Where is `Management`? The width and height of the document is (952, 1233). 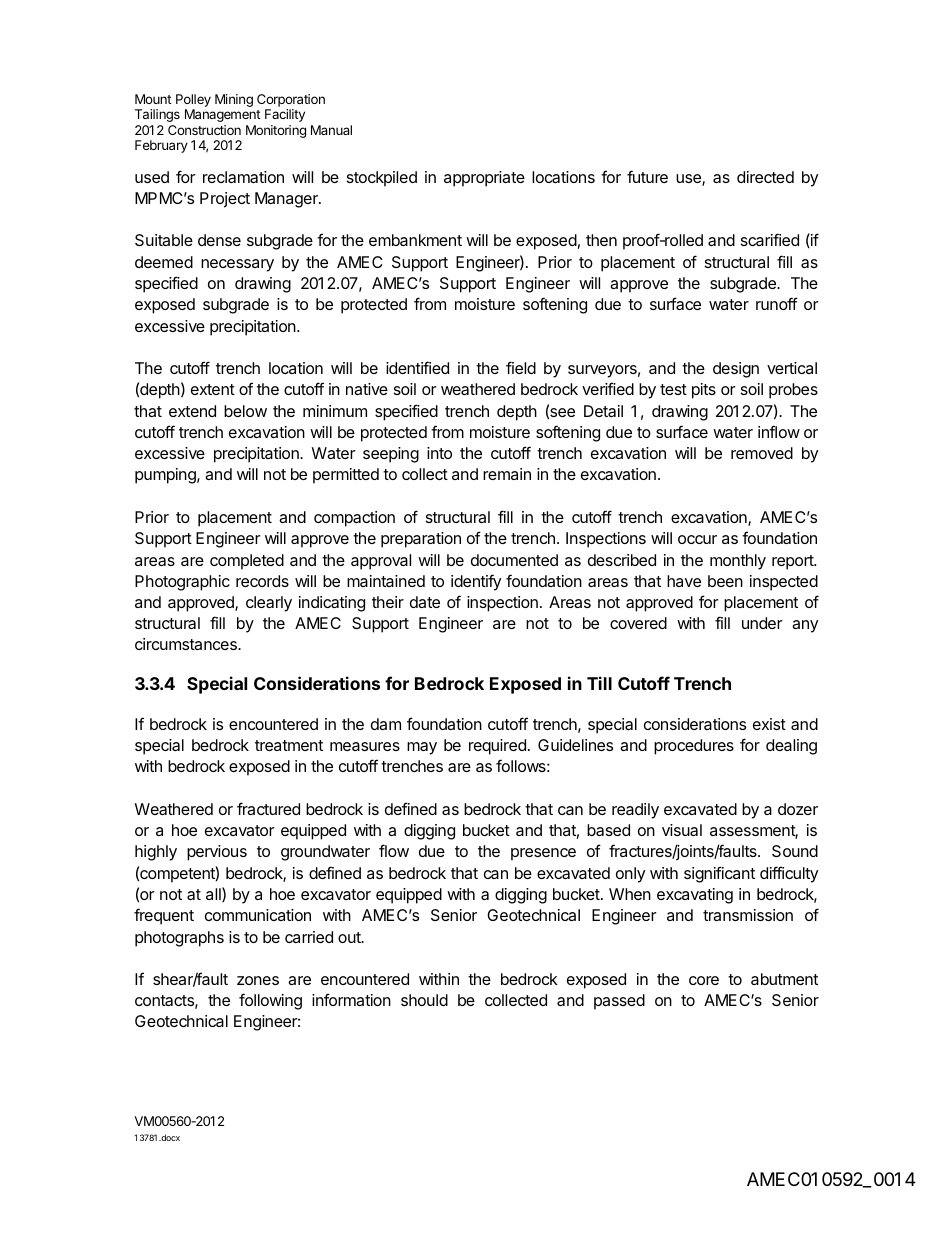
Management is located at coordinates (223, 115).
